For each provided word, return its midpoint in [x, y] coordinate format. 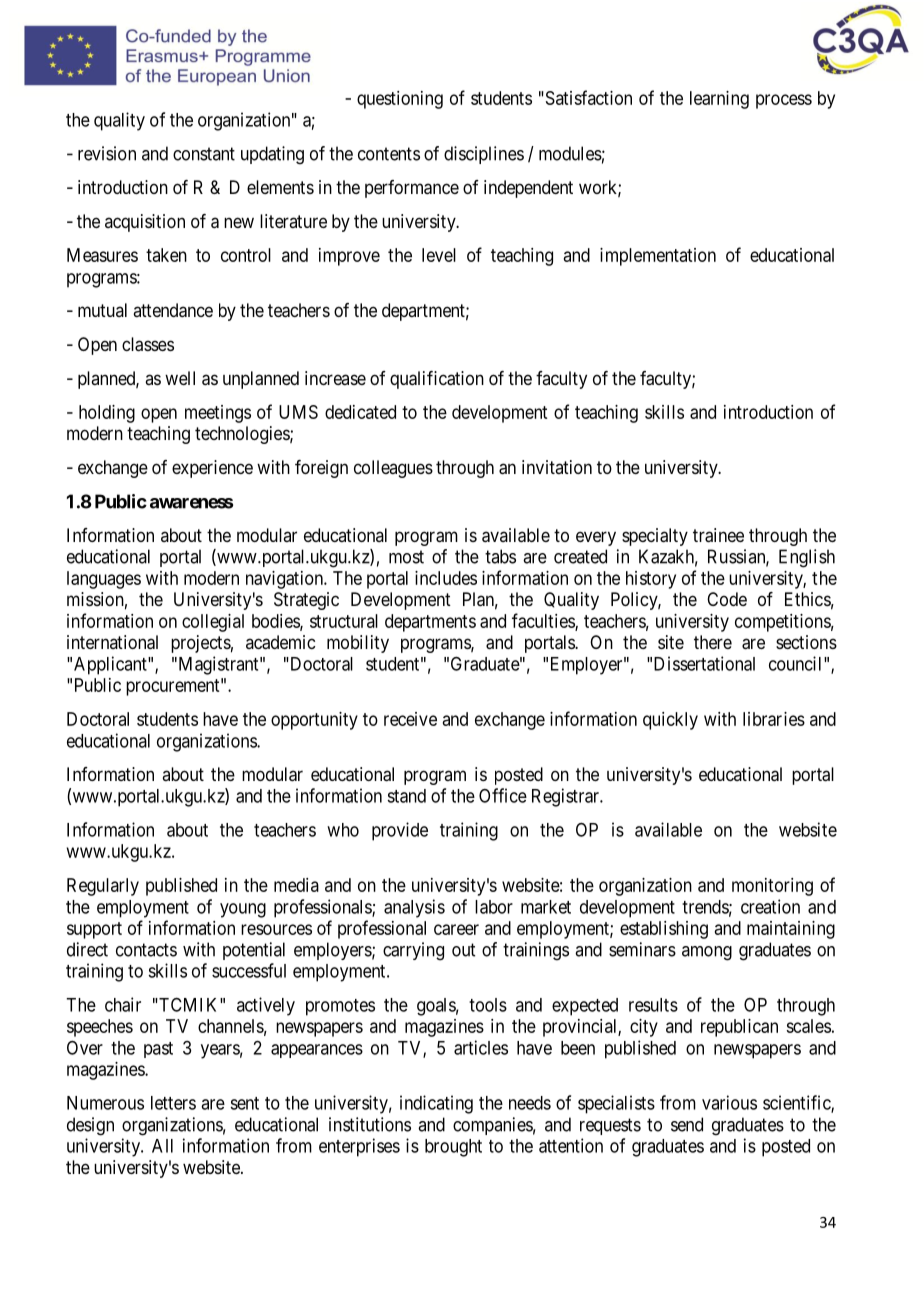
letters [173, 1103]
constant [204, 154]
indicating [436, 1104]
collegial [213, 623]
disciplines [484, 155]
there [713, 642]
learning [719, 100]
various [729, 1102]
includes [446, 578]
